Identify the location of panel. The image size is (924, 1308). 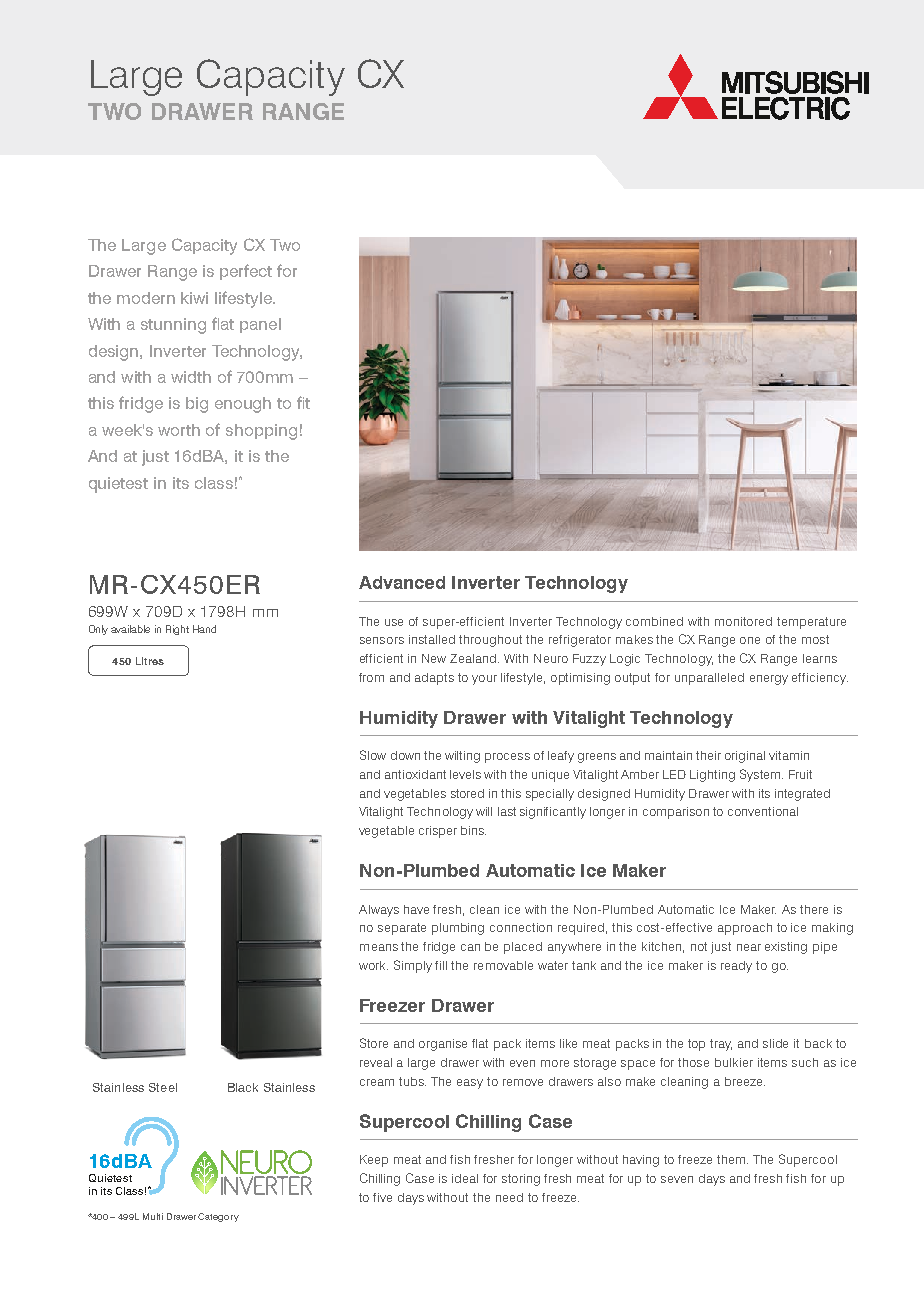
(260, 325).
